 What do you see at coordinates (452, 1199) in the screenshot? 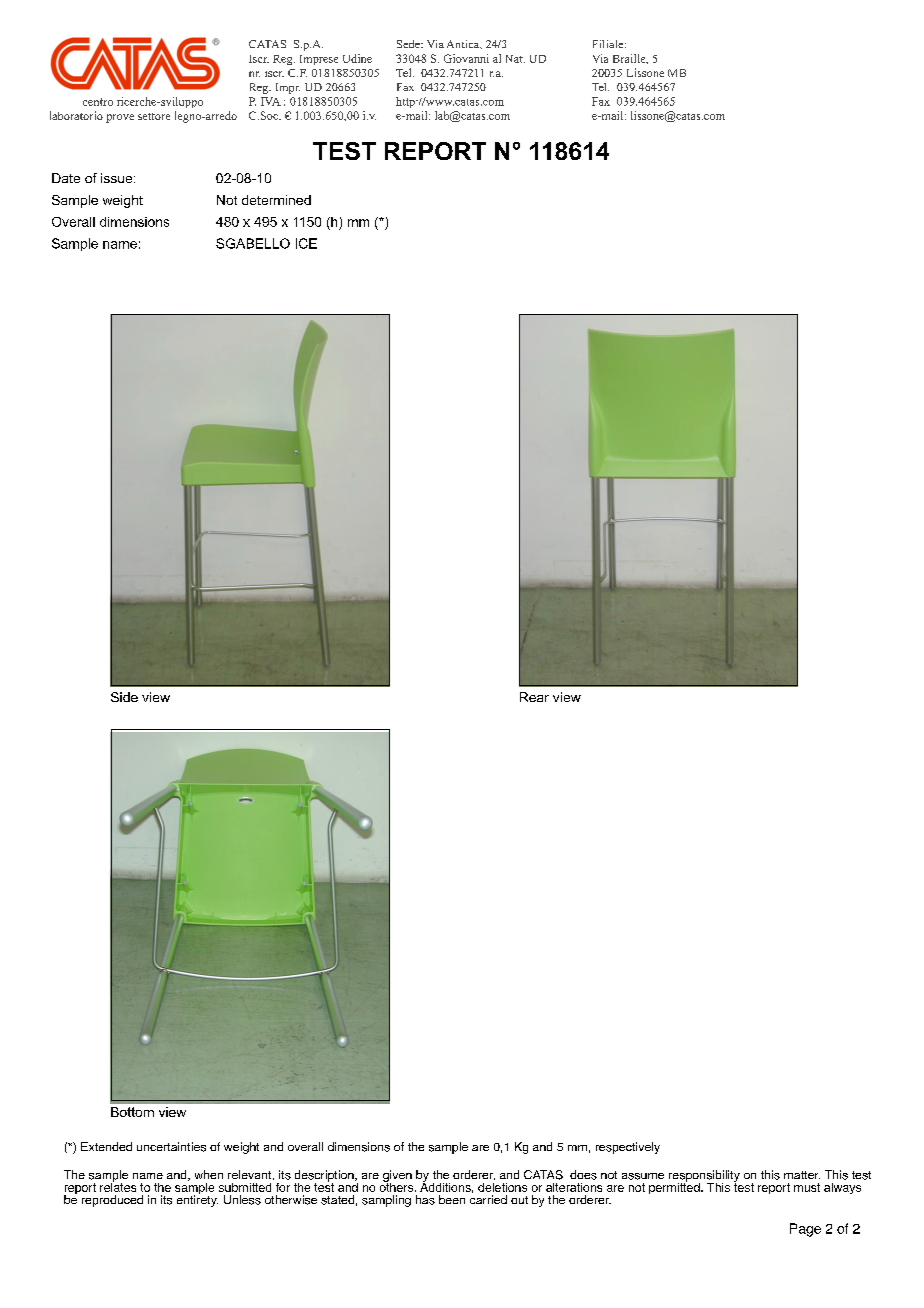
I see `been` at bounding box center [452, 1199].
